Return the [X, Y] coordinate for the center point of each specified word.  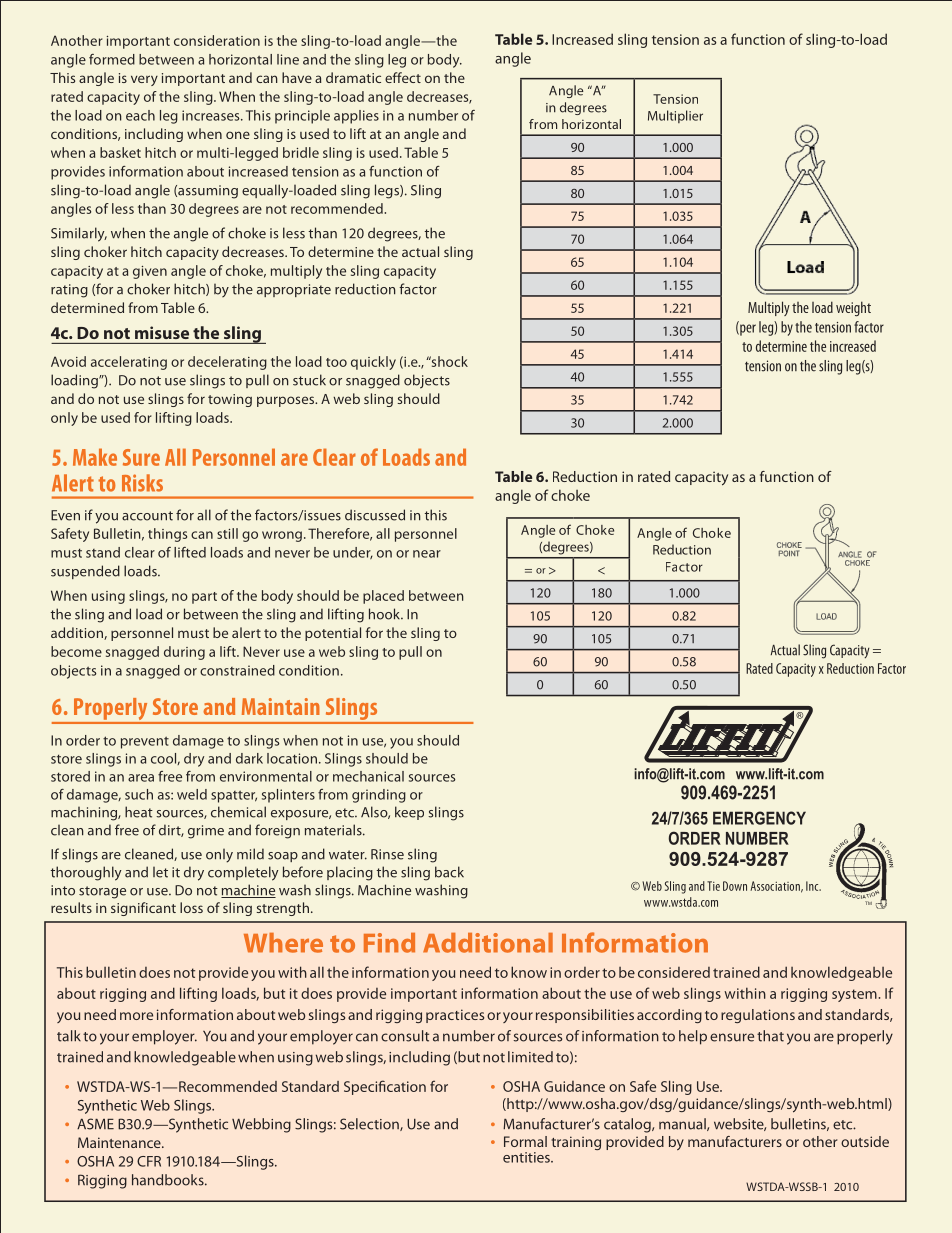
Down [735, 886]
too [336, 362]
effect [403, 77]
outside [865, 1141]
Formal [525, 1141]
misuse [162, 332]
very [144, 80]
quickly [373, 363]
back [449, 872]
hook [385, 614]
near [427, 554]
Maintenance [120, 1142]
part [204, 598]
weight [853, 308]
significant [143, 909]
